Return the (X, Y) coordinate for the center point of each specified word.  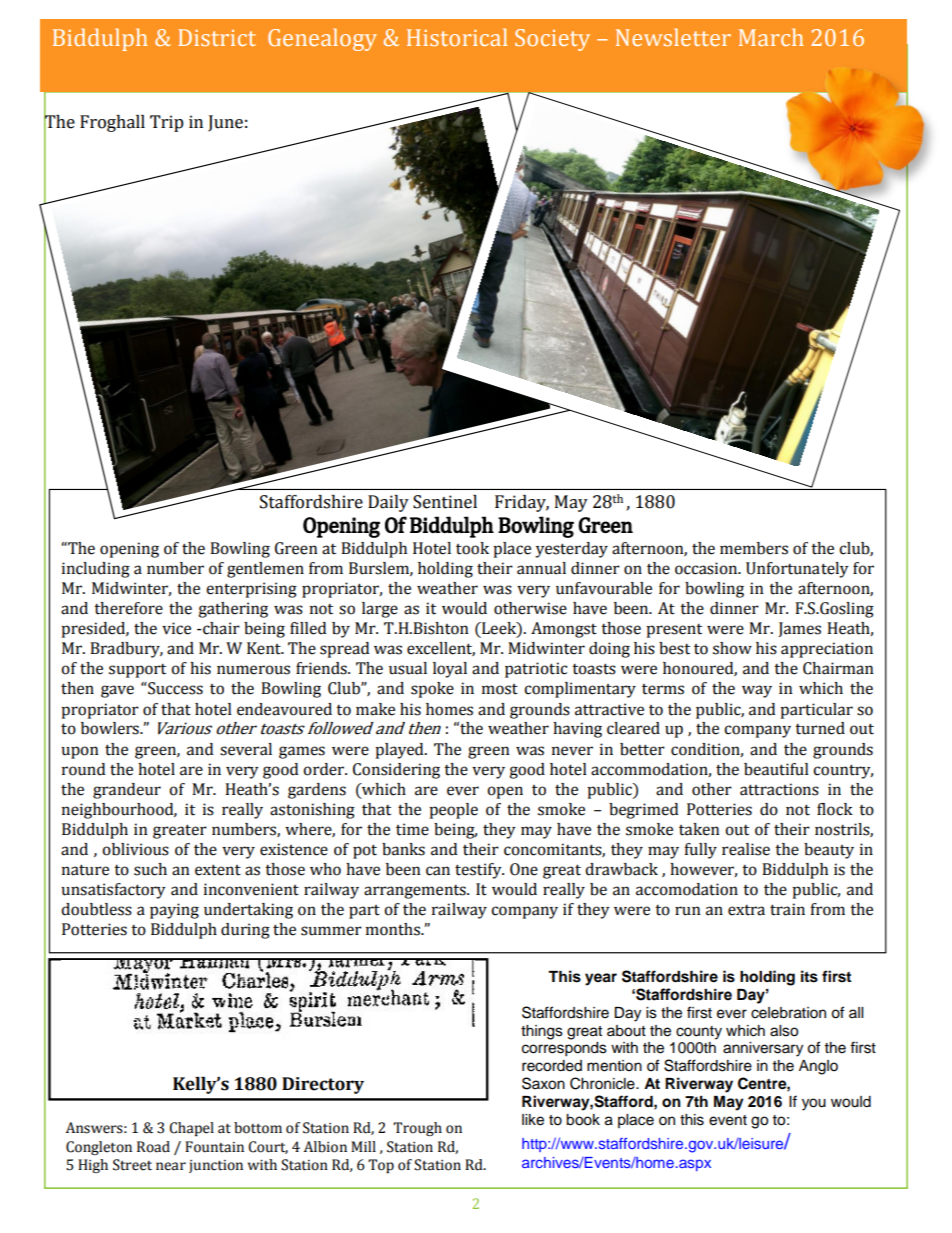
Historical (457, 37)
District (217, 37)
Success (174, 688)
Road (153, 1147)
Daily (388, 503)
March (771, 37)
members (754, 548)
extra (746, 910)
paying (174, 911)
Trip (167, 123)
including (96, 570)
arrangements (416, 892)
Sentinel (445, 502)
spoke (432, 690)
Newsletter (673, 37)
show (732, 648)
